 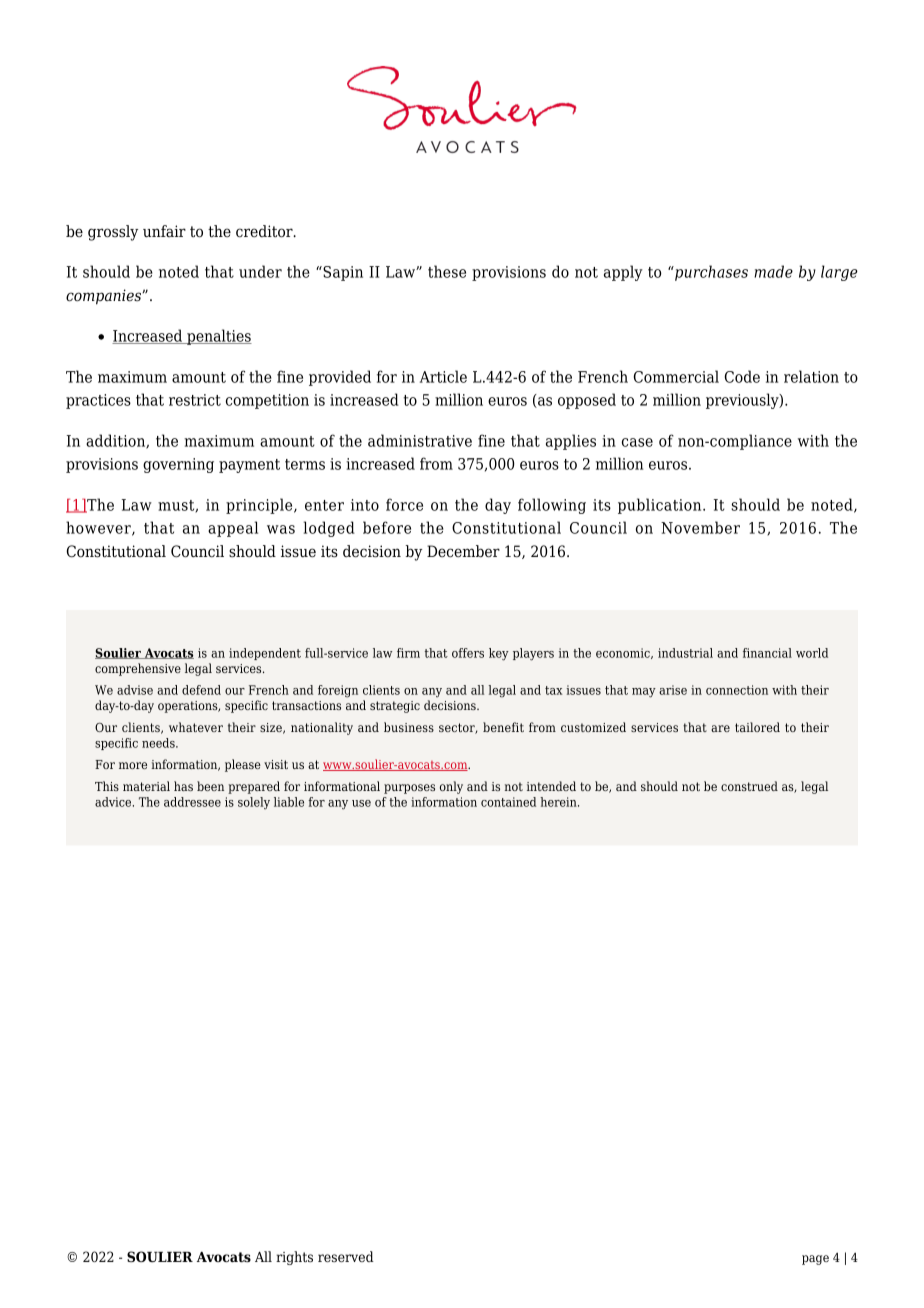 What do you see at coordinates (164, 231) in the image?
I see `unfair` at bounding box center [164, 231].
